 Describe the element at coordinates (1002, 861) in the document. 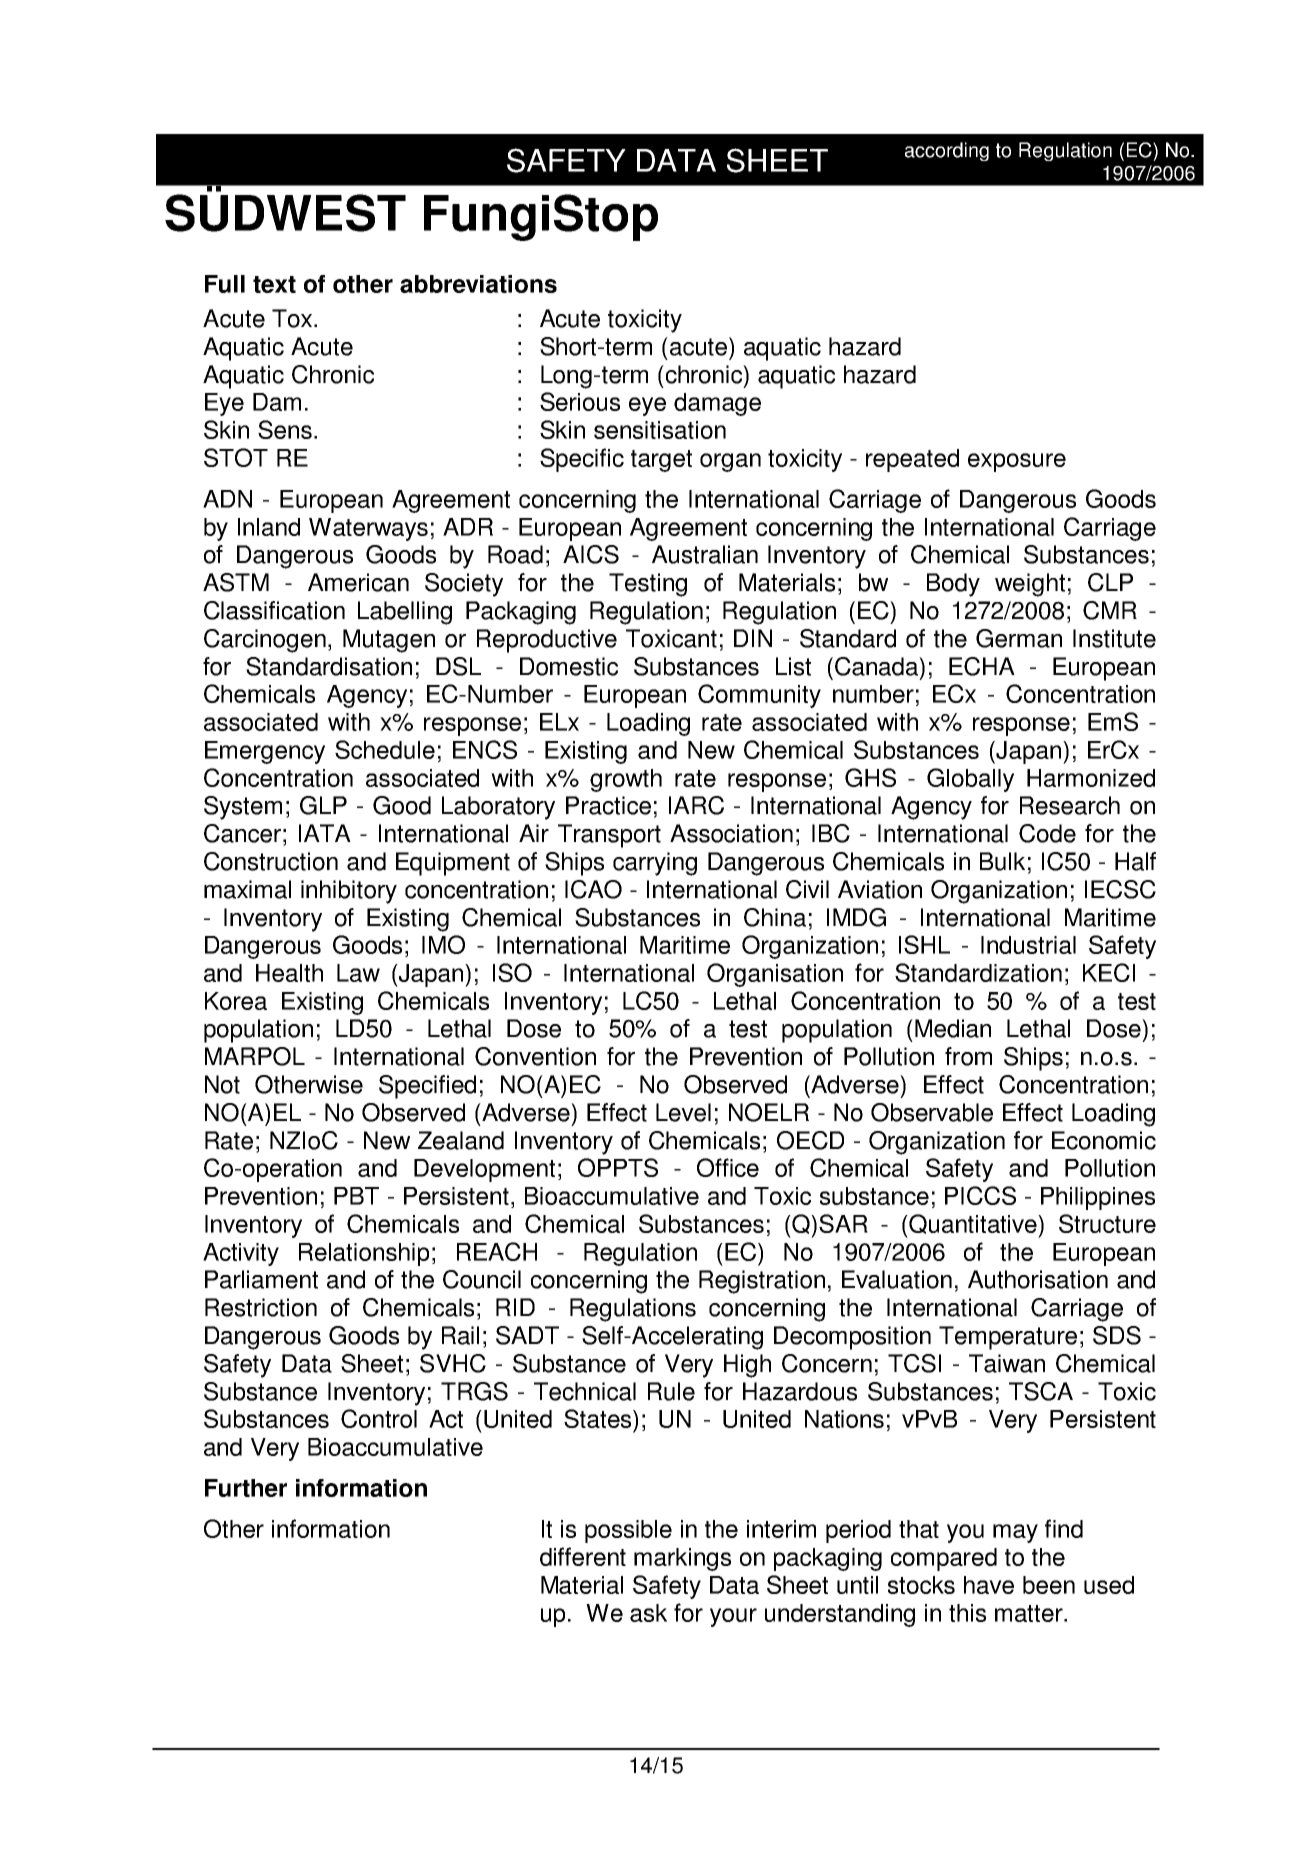

I see `Bulk` at that location.
